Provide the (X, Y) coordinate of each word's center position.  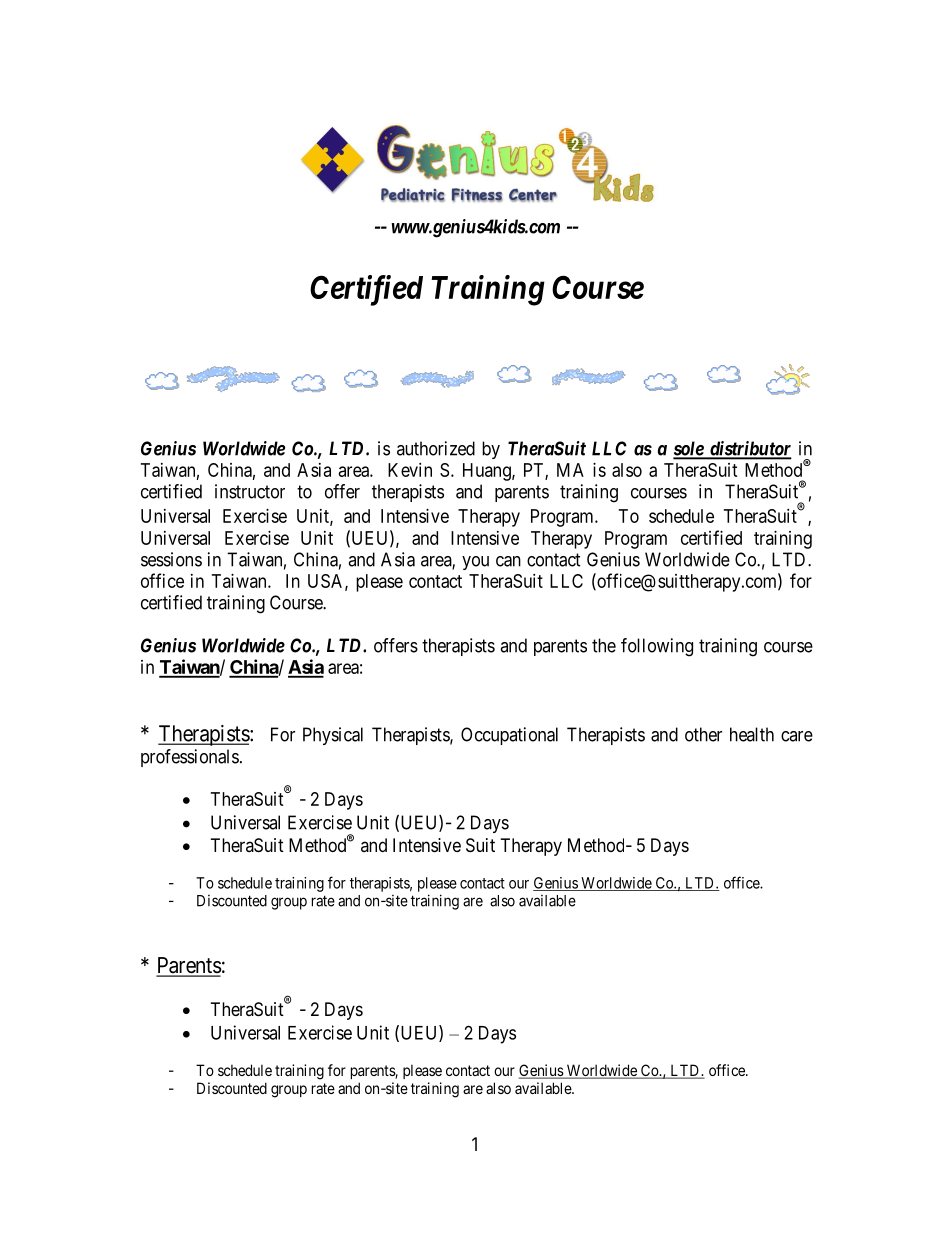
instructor (250, 491)
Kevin (410, 470)
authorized (436, 448)
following (657, 647)
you (475, 563)
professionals (190, 758)
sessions (171, 559)
